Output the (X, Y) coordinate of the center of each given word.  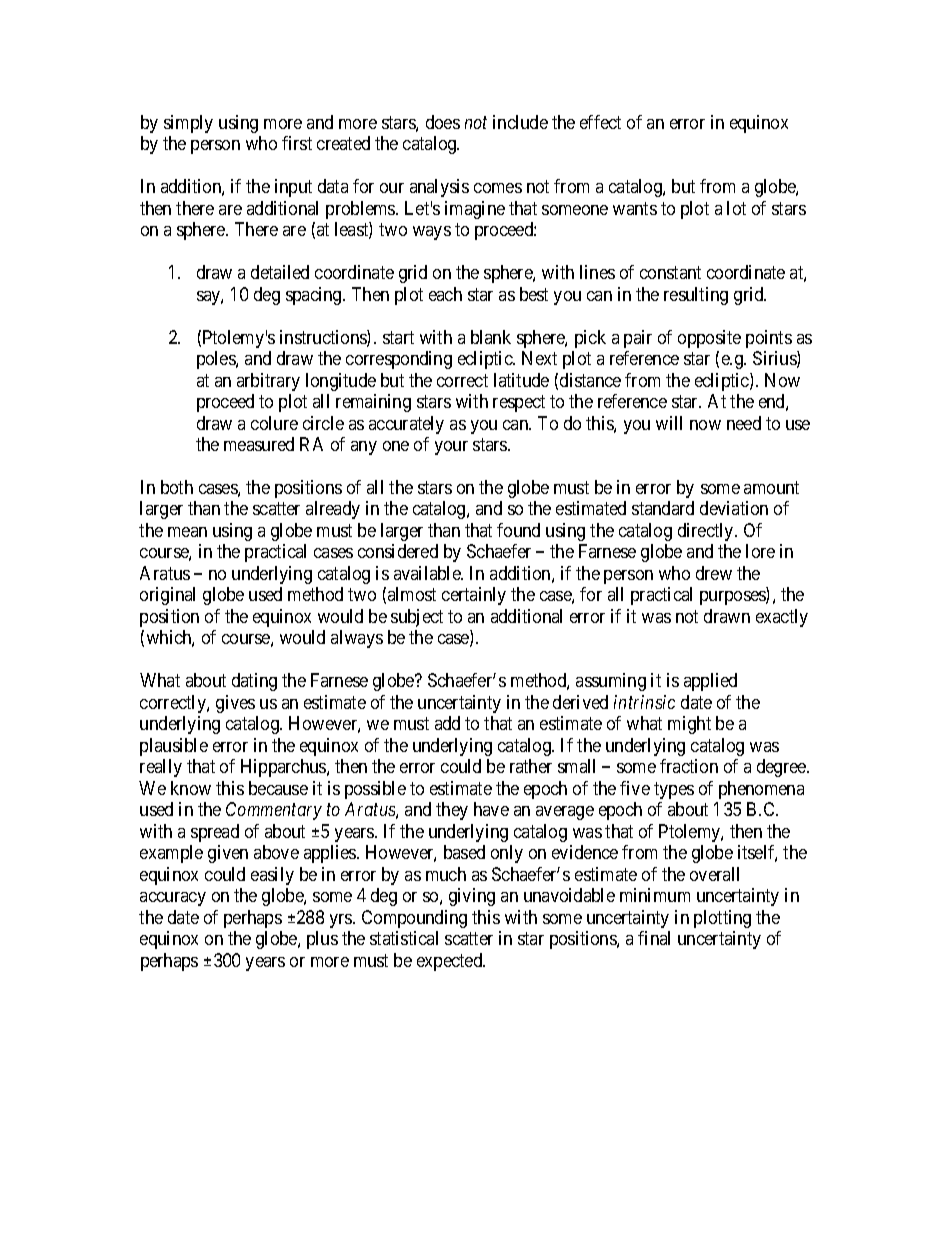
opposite (709, 339)
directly (707, 532)
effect (600, 122)
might (689, 725)
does (443, 122)
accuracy (173, 899)
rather (531, 766)
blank (491, 337)
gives (235, 704)
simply (188, 124)
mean (187, 532)
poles (217, 360)
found (518, 530)
